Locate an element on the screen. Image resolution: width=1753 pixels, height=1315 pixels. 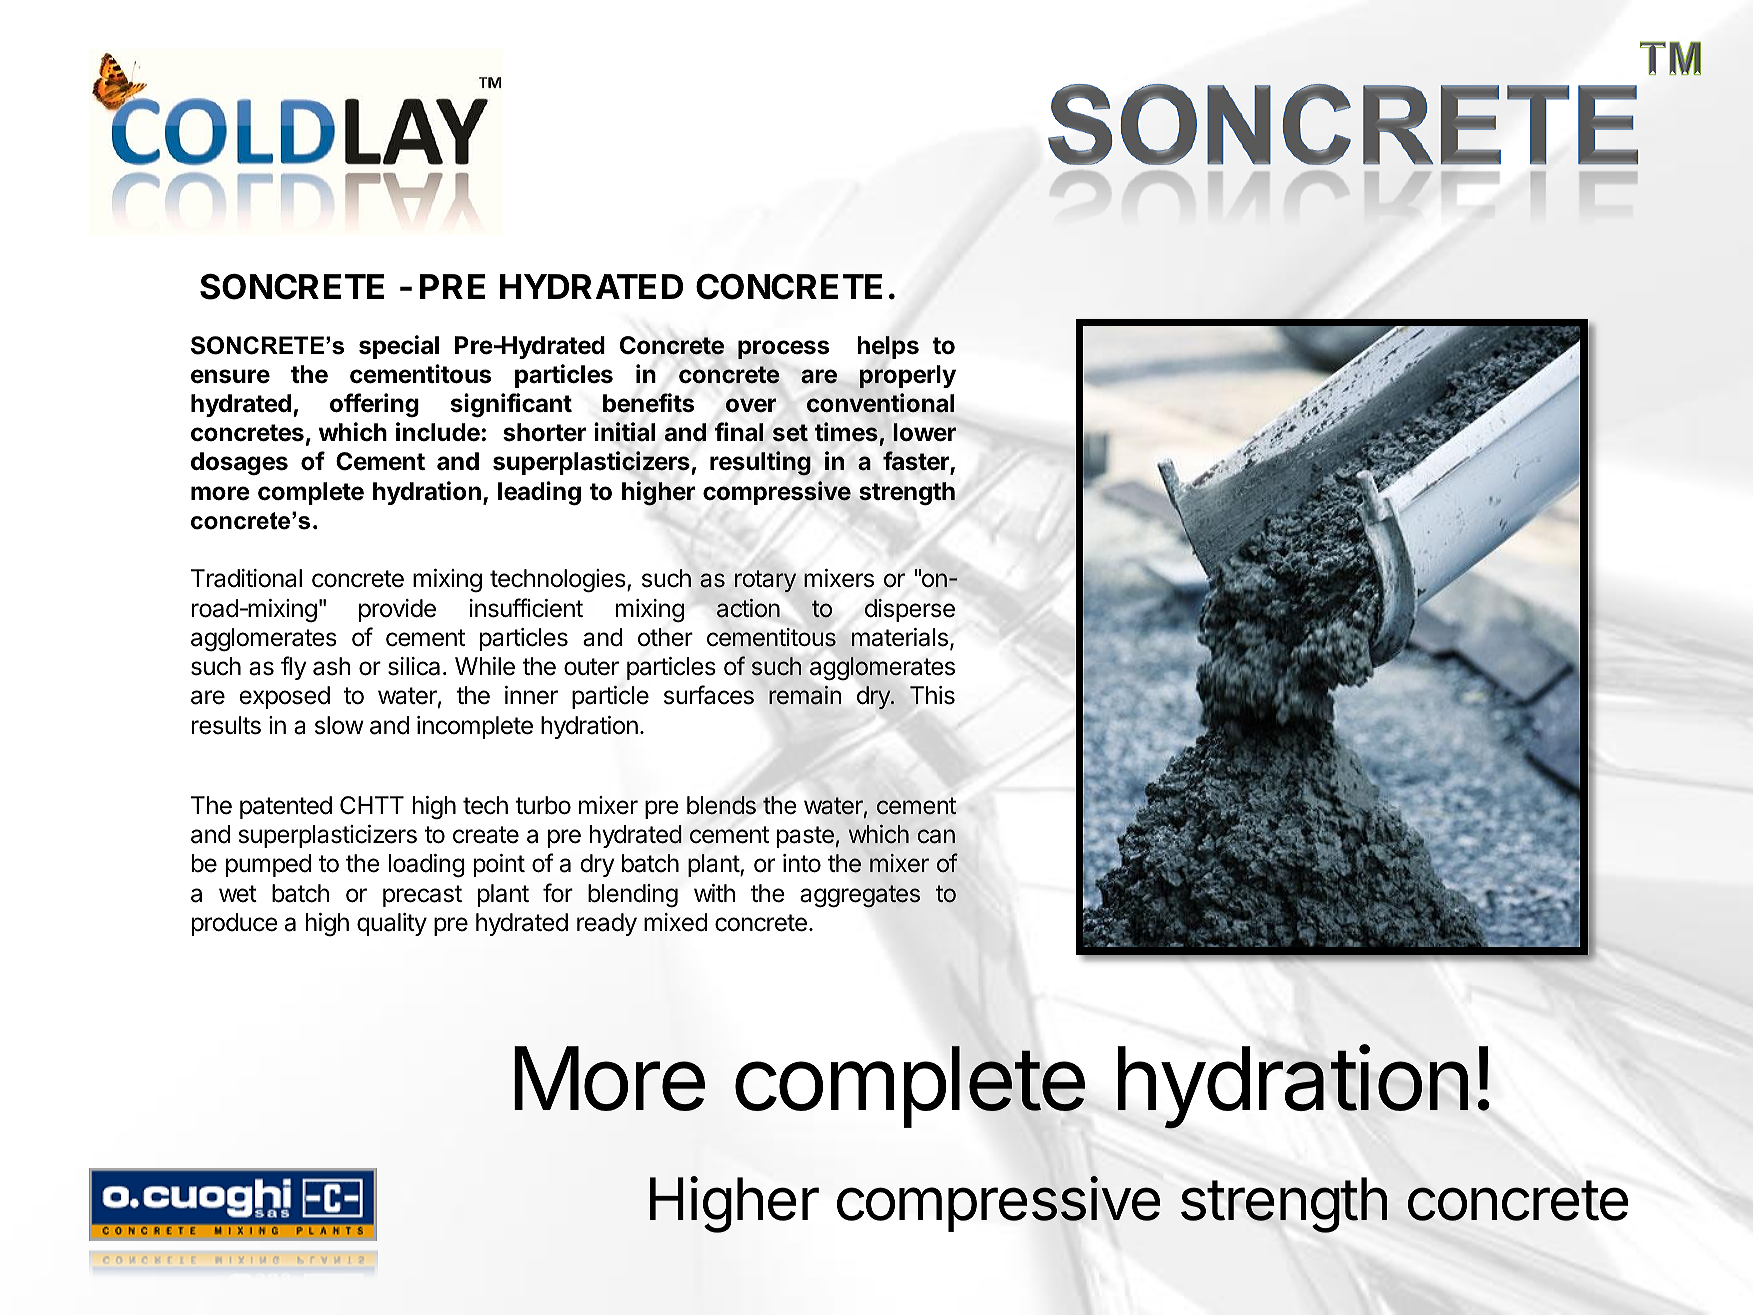
helps is located at coordinates (888, 347).
